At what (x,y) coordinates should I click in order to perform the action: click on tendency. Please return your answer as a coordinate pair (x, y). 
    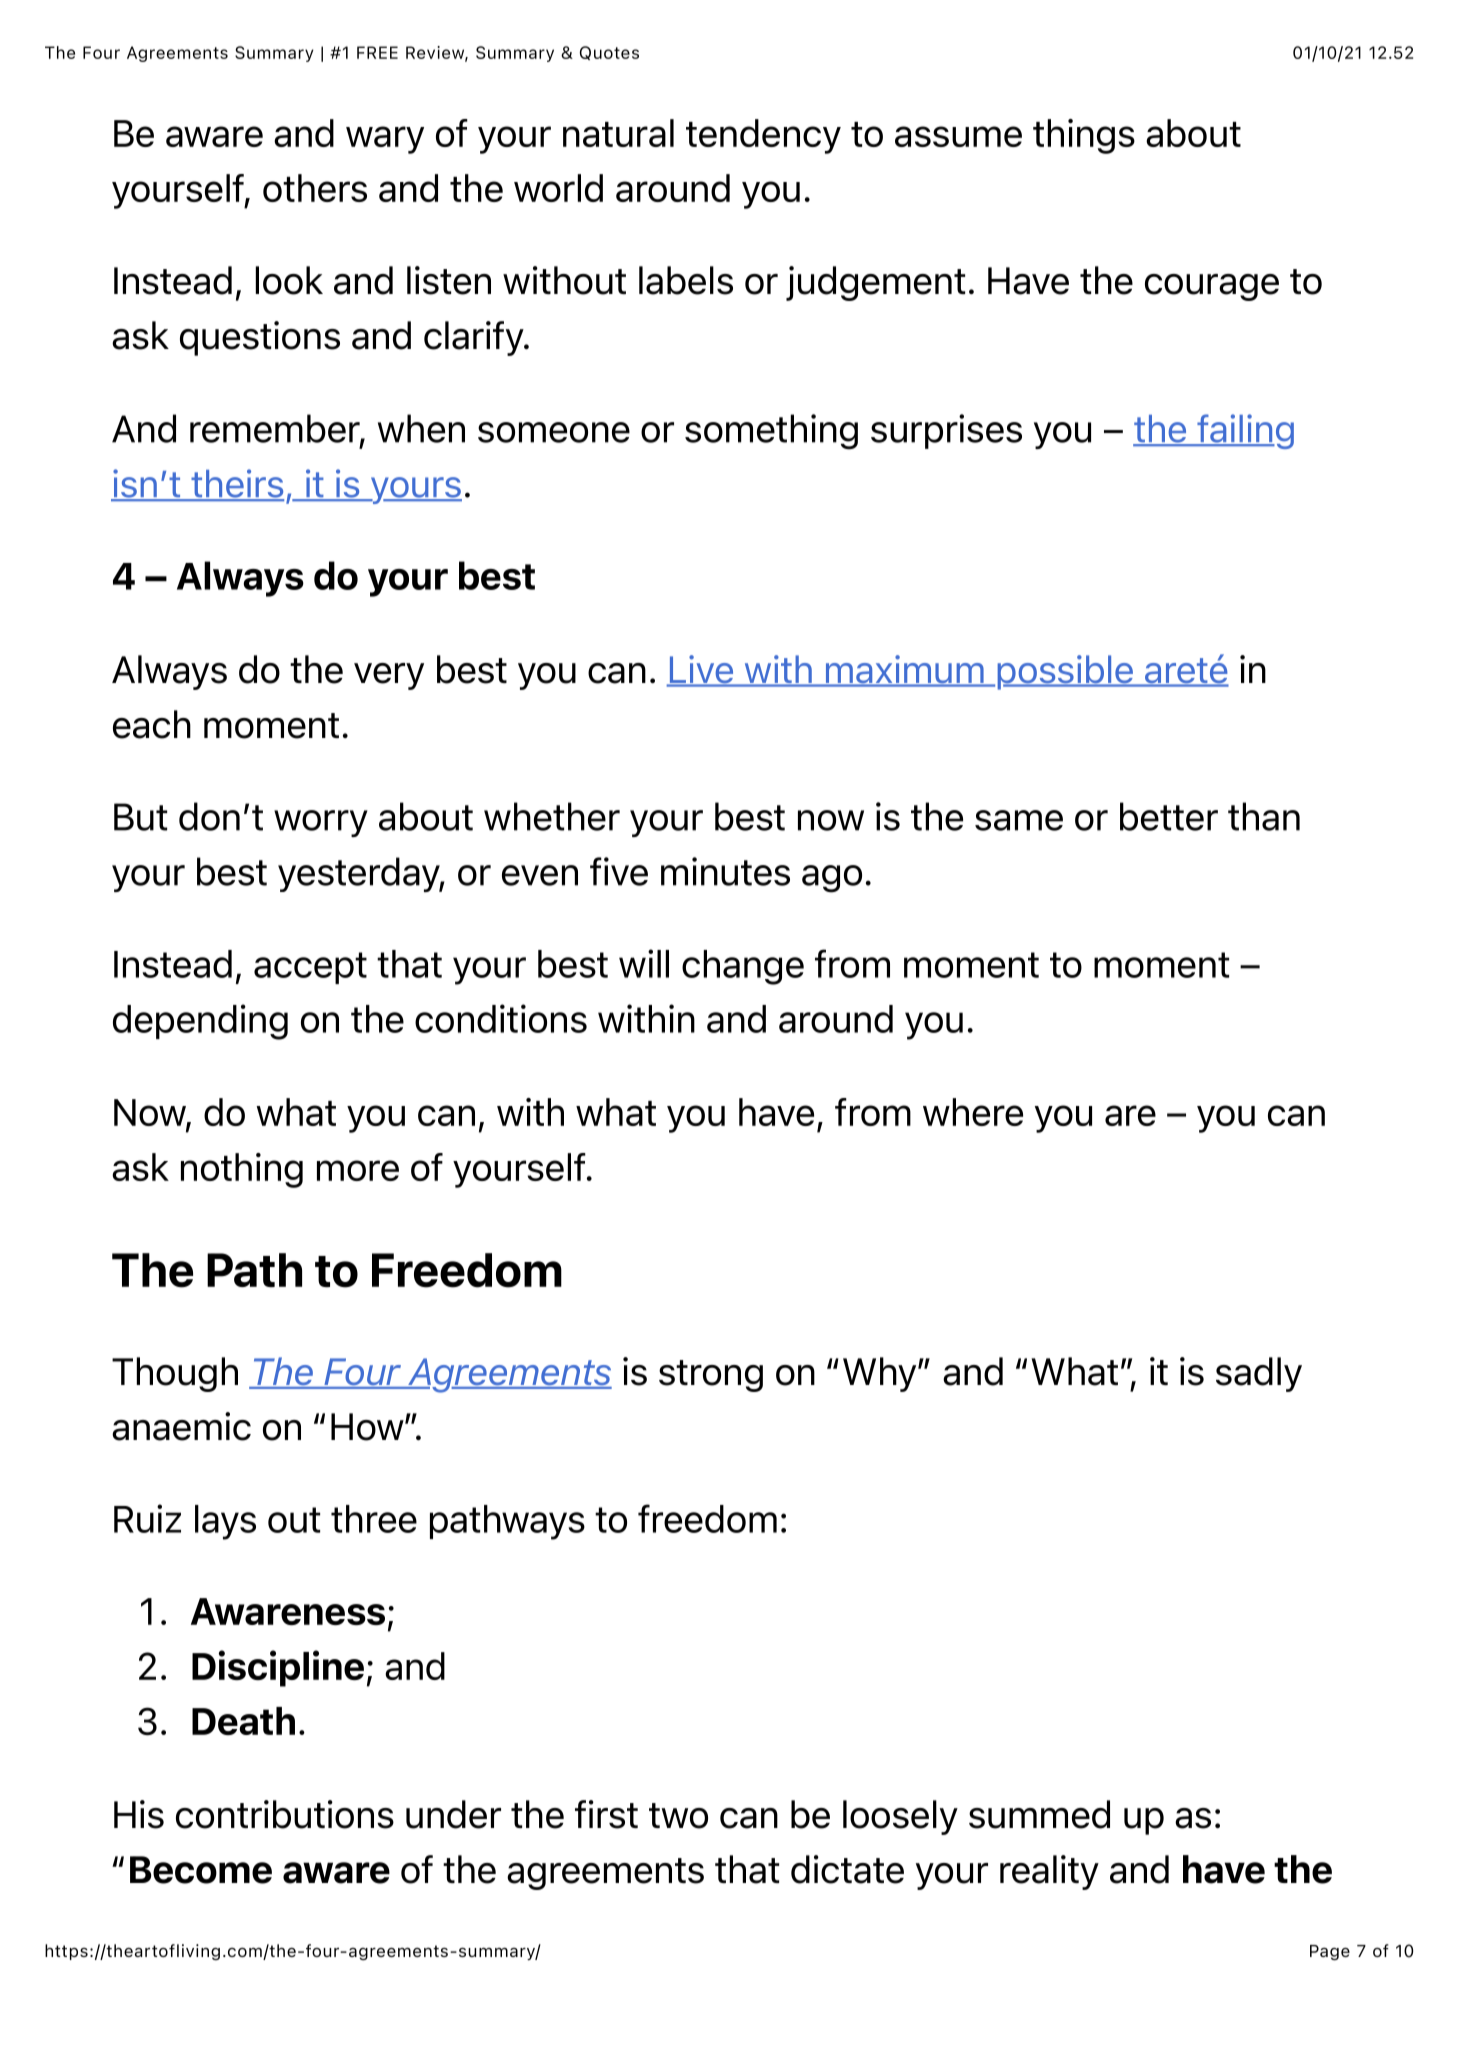
    Looking at the image, I should click on (763, 136).
